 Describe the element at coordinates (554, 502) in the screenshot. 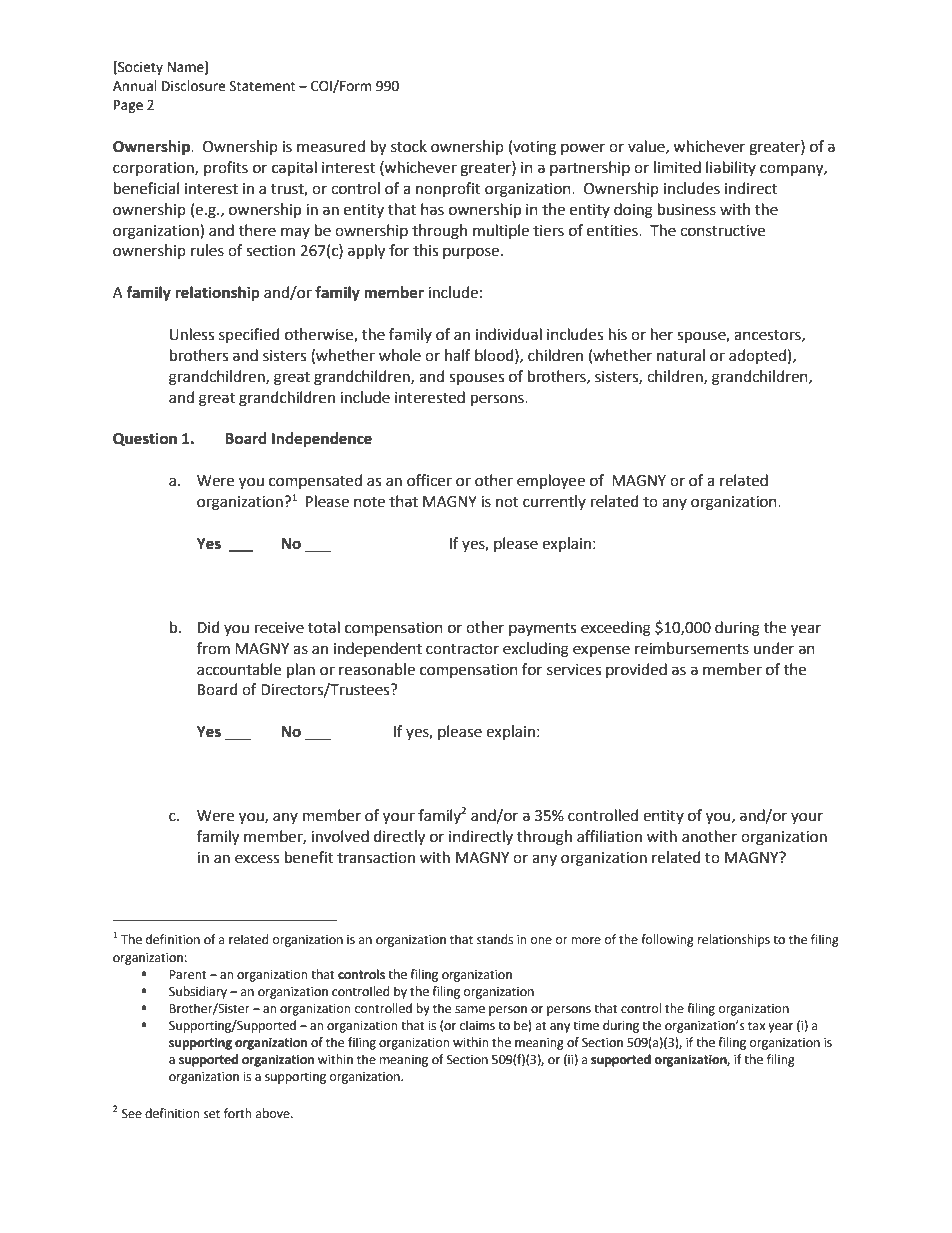

I see `currently` at that location.
